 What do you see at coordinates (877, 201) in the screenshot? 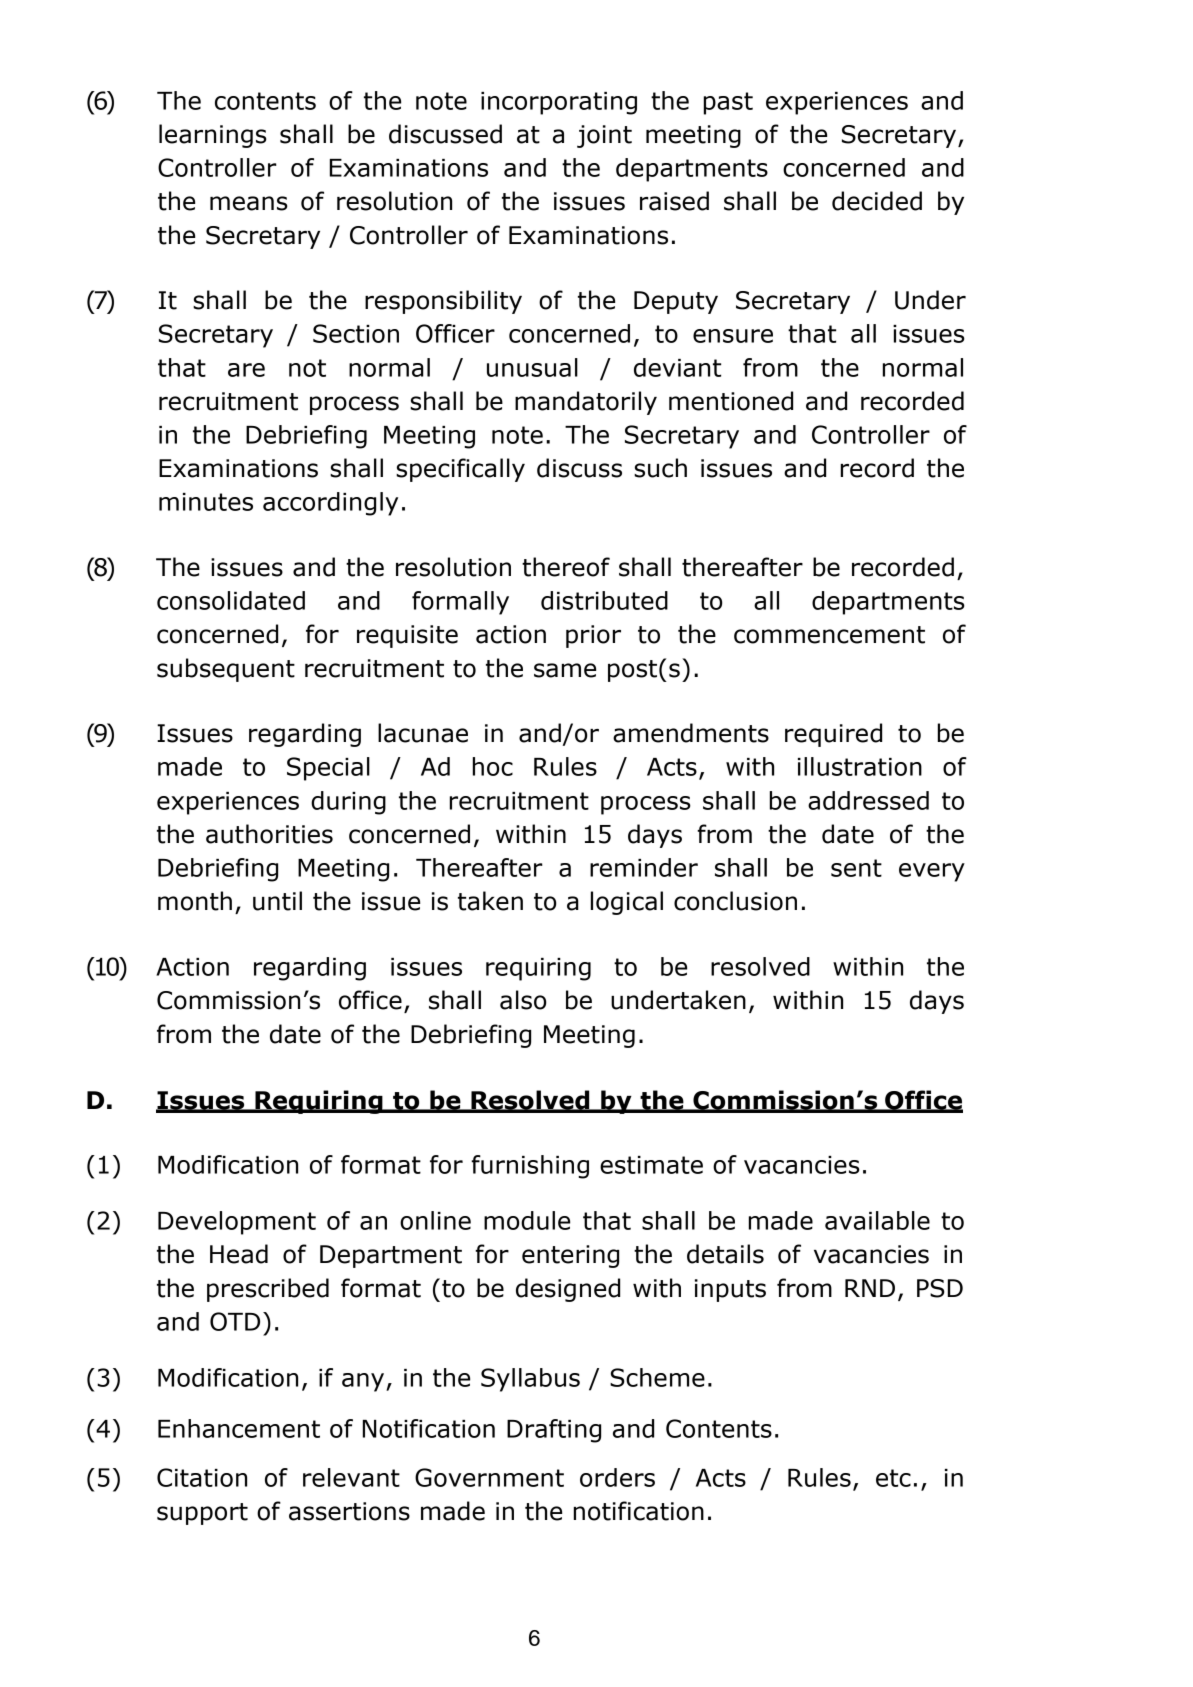
I see `decided` at bounding box center [877, 201].
